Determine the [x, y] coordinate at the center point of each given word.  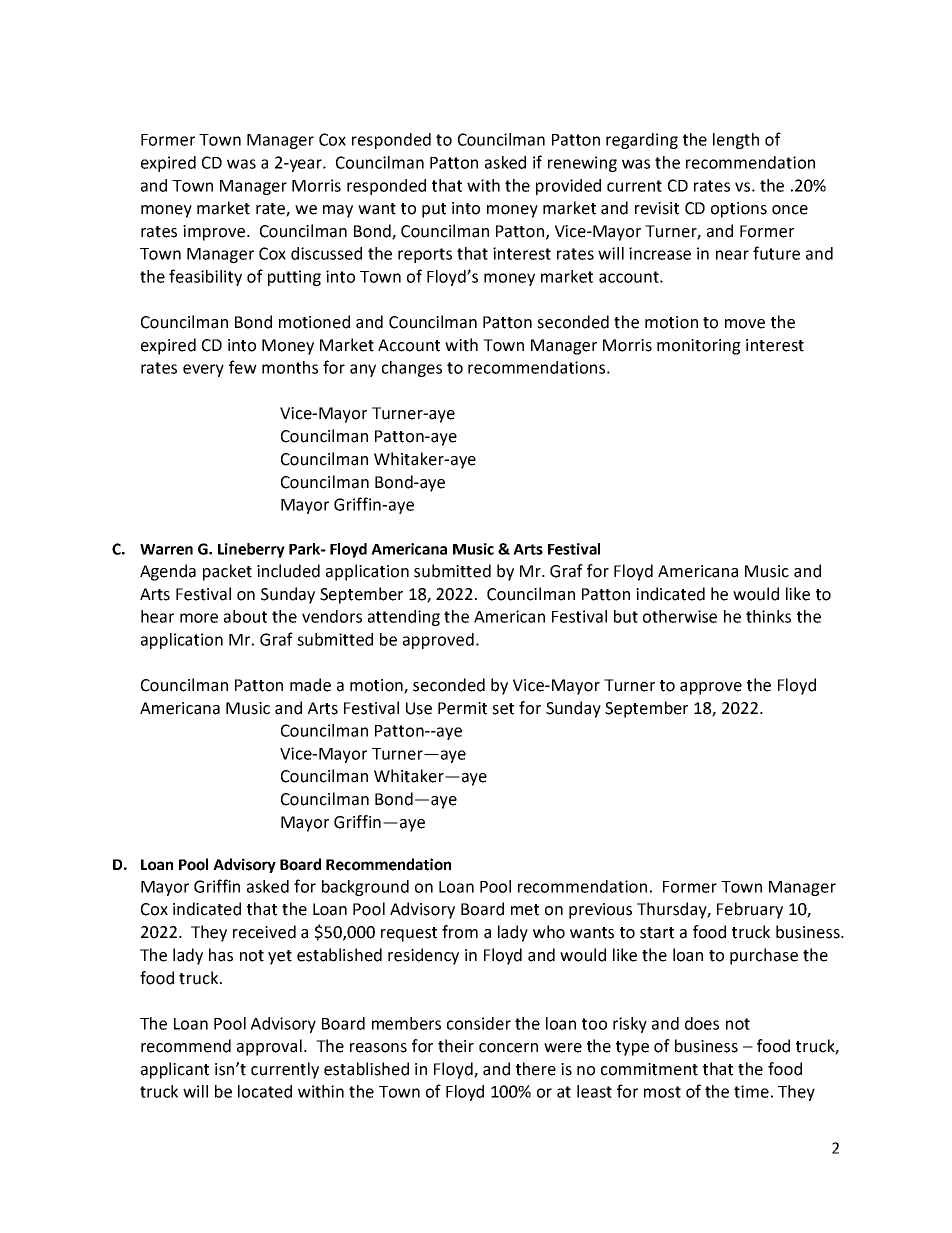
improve [214, 233]
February [750, 910]
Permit [462, 708]
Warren [166, 549]
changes [412, 369]
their [456, 1046]
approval [269, 1047]
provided [568, 187]
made [310, 685]
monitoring [699, 347]
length [736, 141]
